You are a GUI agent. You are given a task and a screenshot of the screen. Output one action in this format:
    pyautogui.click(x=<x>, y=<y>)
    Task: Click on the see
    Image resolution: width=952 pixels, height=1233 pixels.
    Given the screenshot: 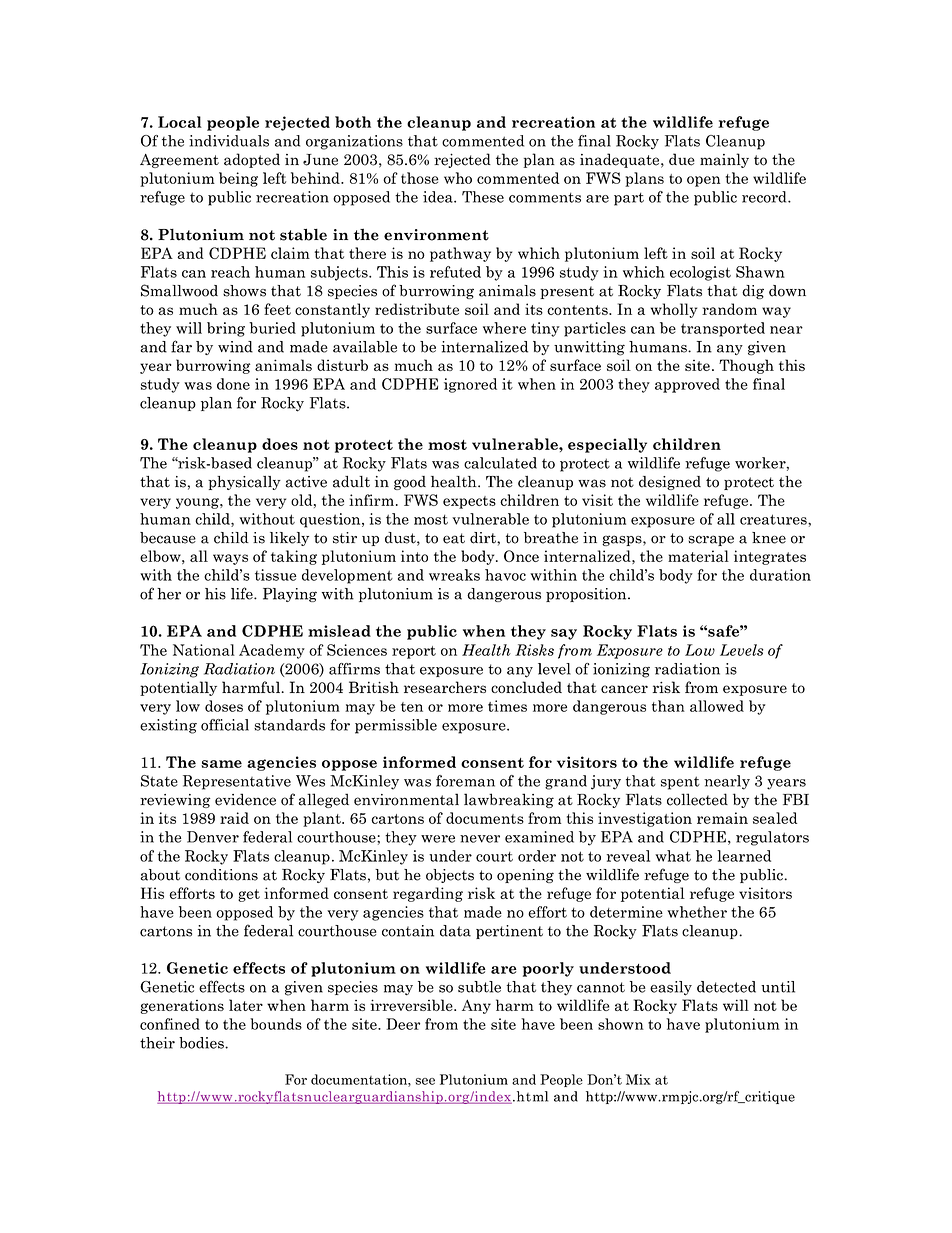 What is the action you would take?
    pyautogui.click(x=425, y=1081)
